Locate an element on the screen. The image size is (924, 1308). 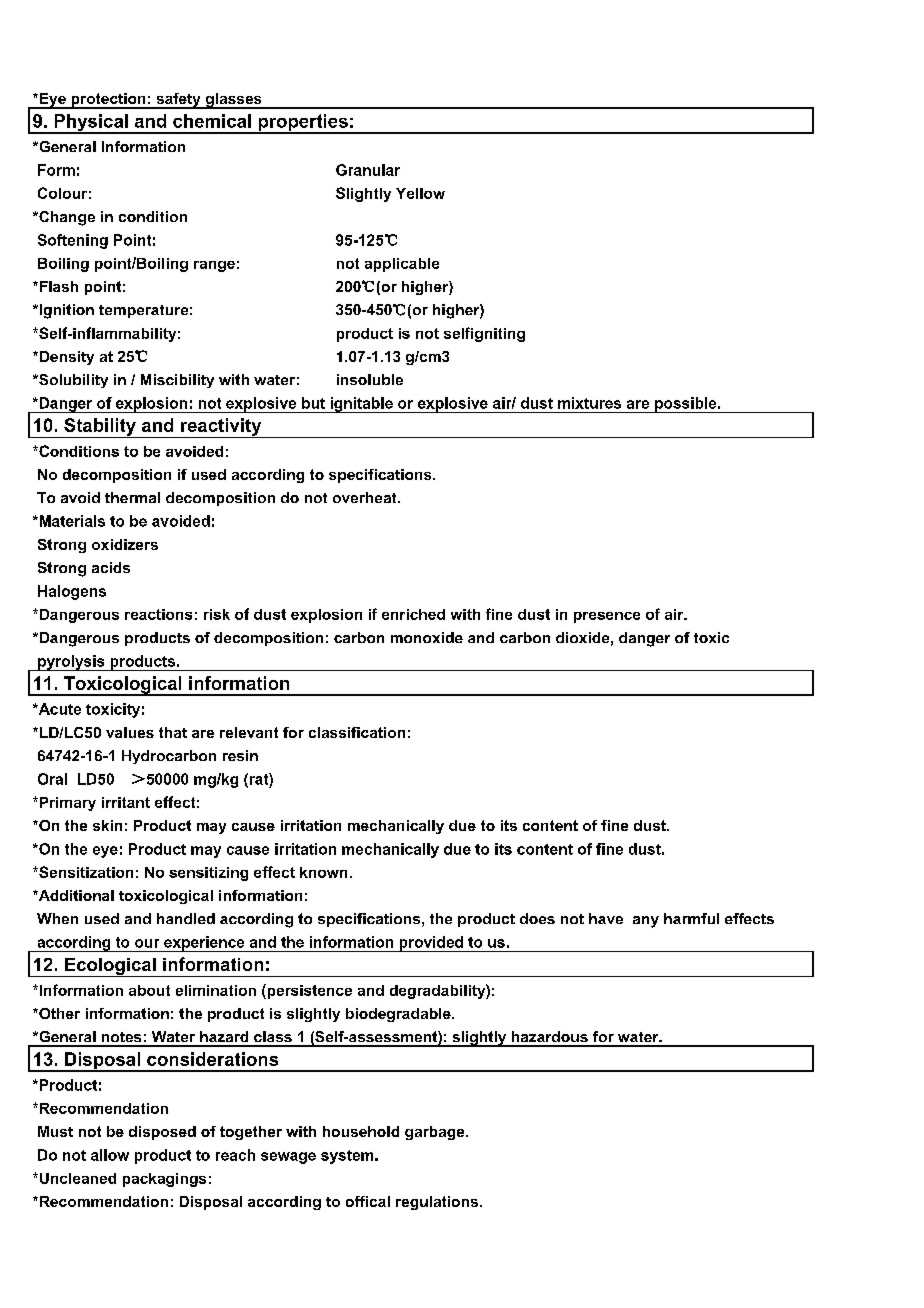
Physical is located at coordinates (91, 124).
